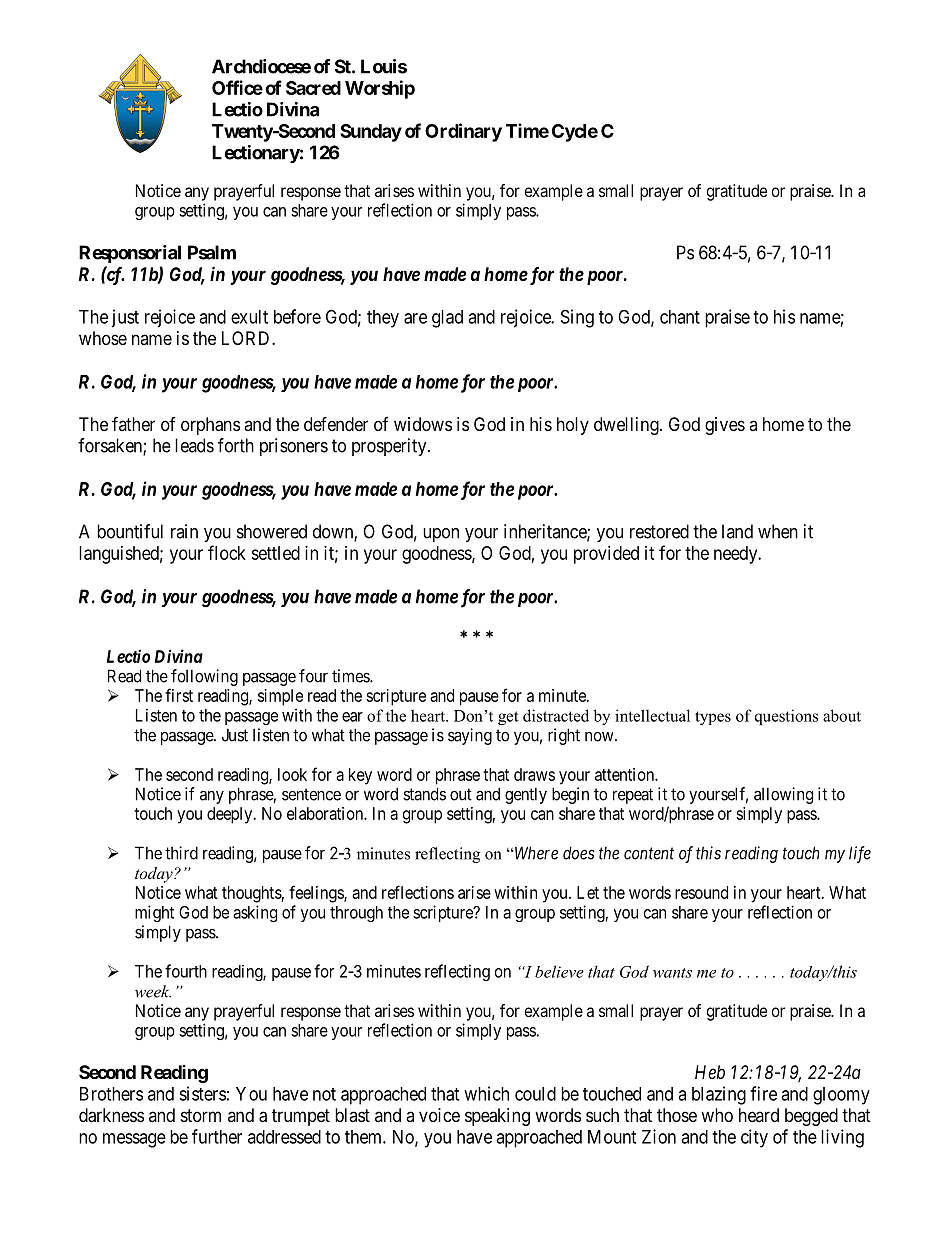  What do you see at coordinates (737, 555) in the document?
I see `needy` at bounding box center [737, 555].
